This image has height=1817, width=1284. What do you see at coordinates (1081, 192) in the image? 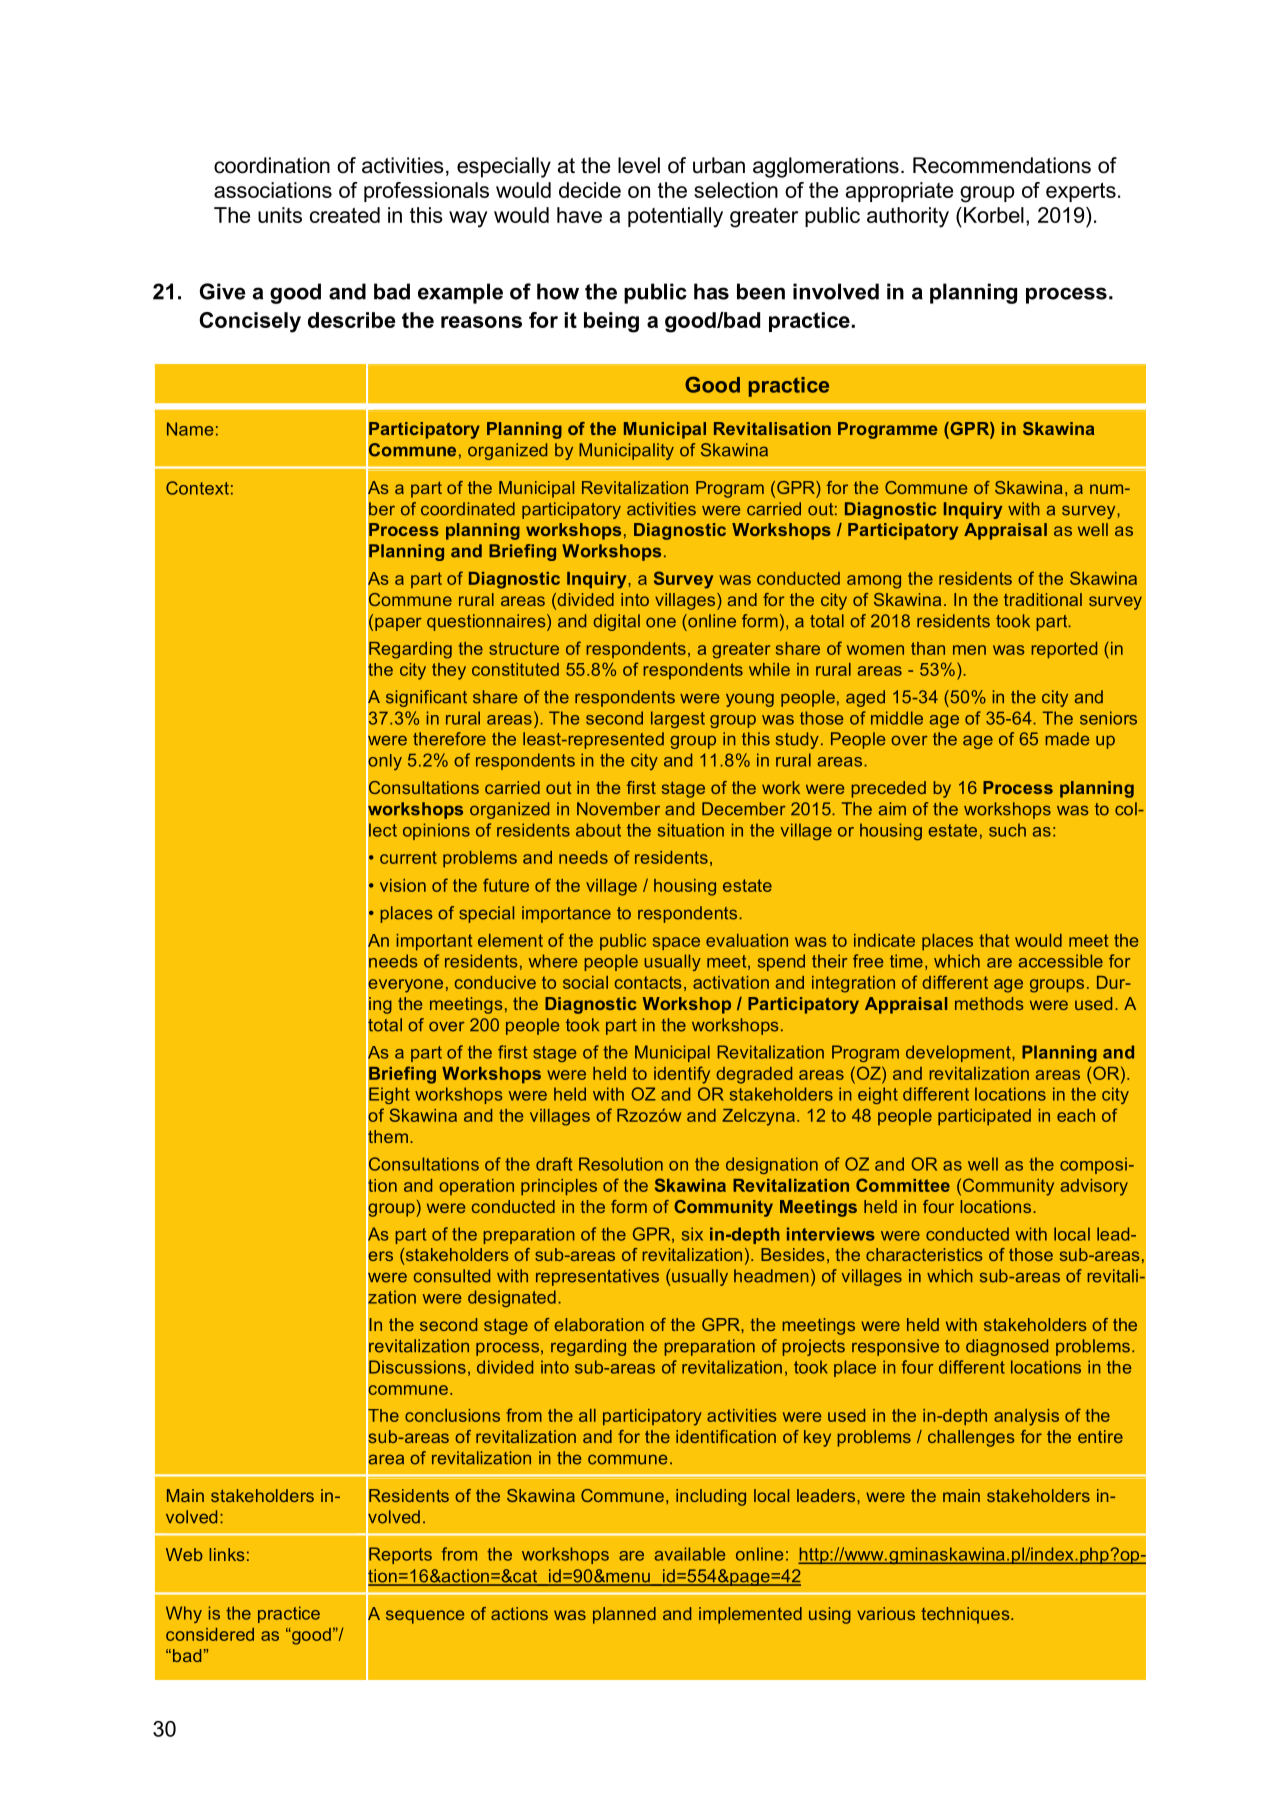
I see `experts` at bounding box center [1081, 192].
